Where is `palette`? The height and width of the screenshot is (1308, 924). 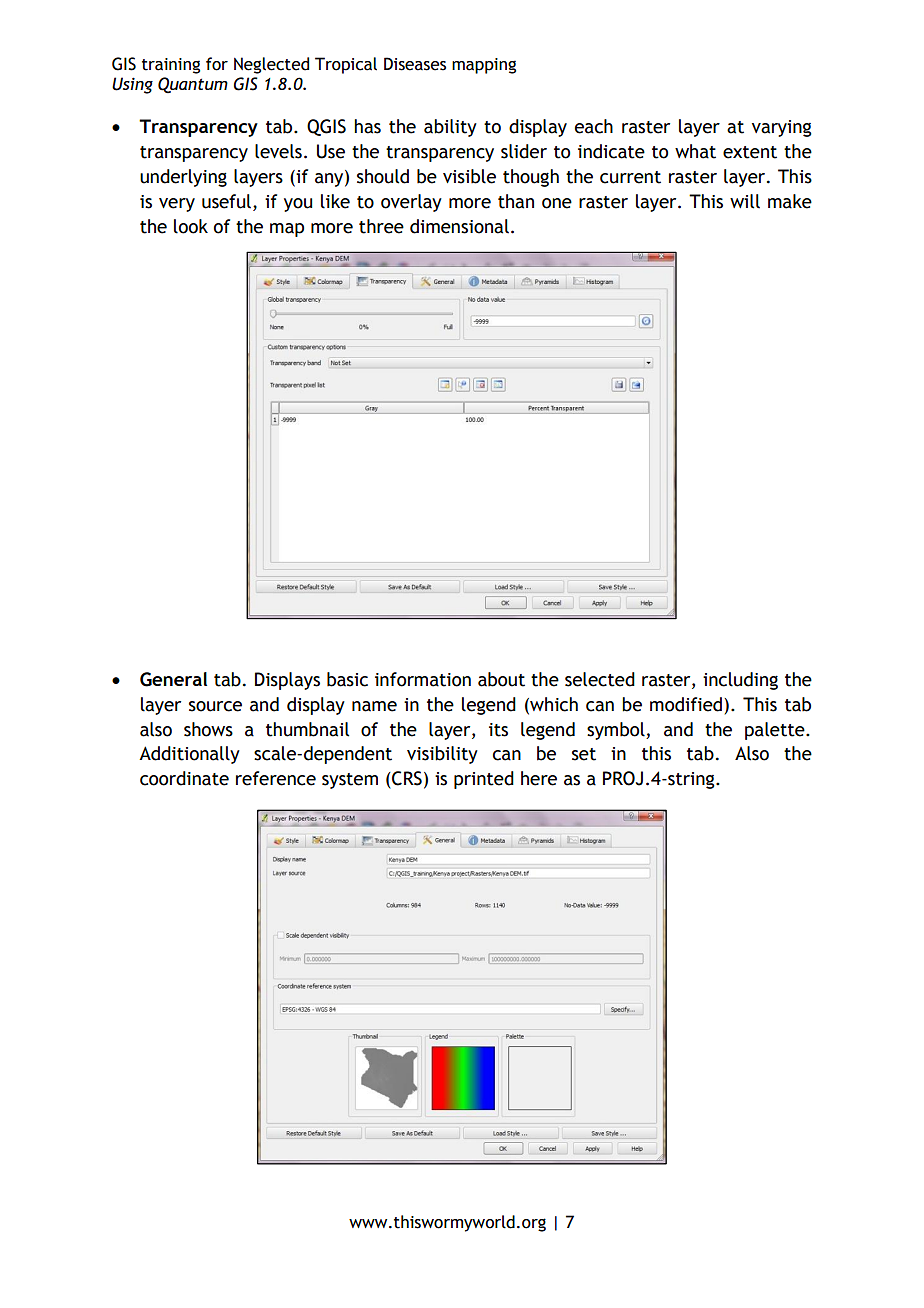
palette is located at coordinates (776, 731).
